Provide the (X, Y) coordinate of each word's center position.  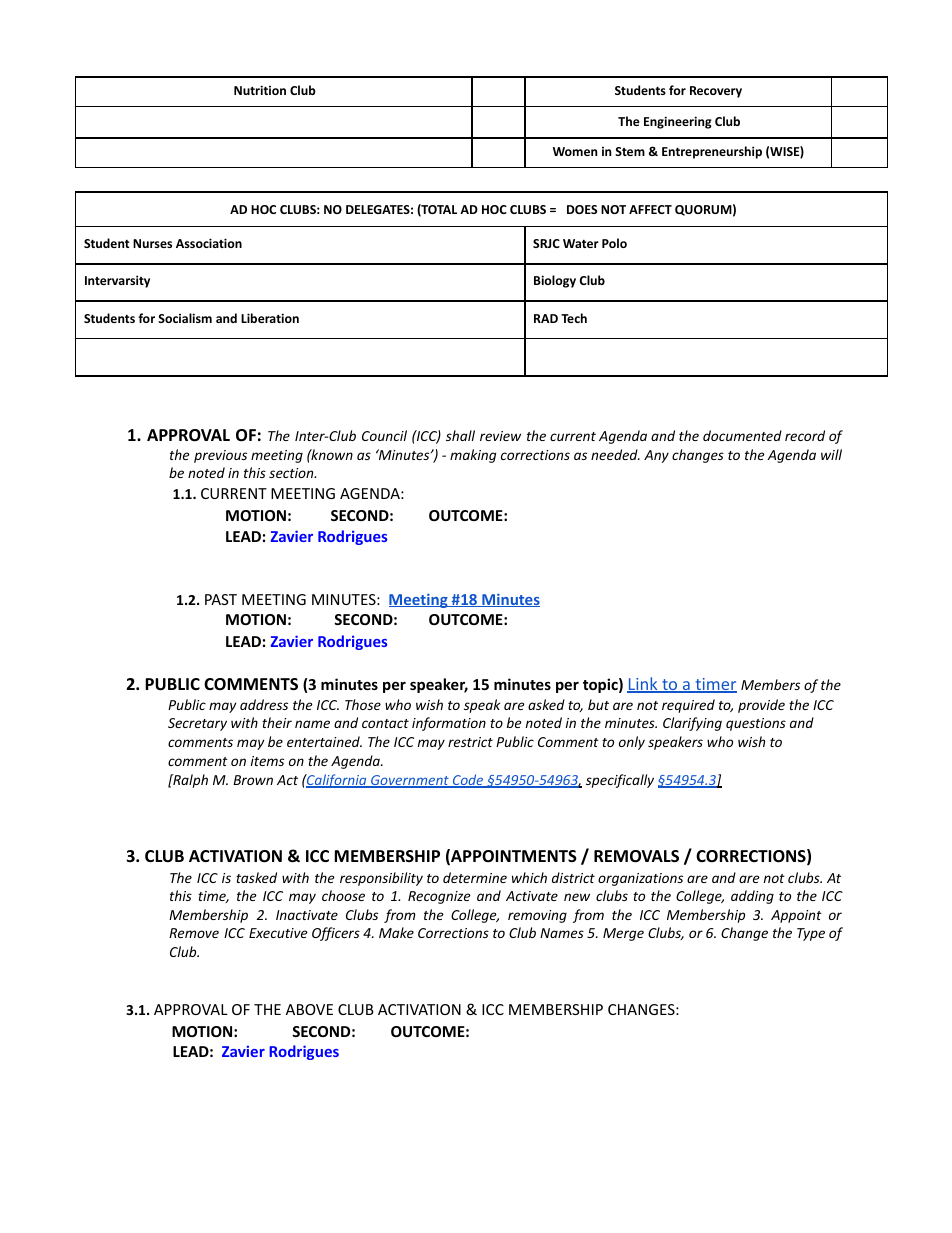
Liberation (270, 318)
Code (468, 781)
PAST (221, 599)
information (449, 724)
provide (761, 706)
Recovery (716, 92)
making (473, 456)
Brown (253, 780)
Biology (555, 281)
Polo (614, 243)
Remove (194, 933)
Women (575, 151)
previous (220, 456)
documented (742, 435)
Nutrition (260, 90)
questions (756, 724)
